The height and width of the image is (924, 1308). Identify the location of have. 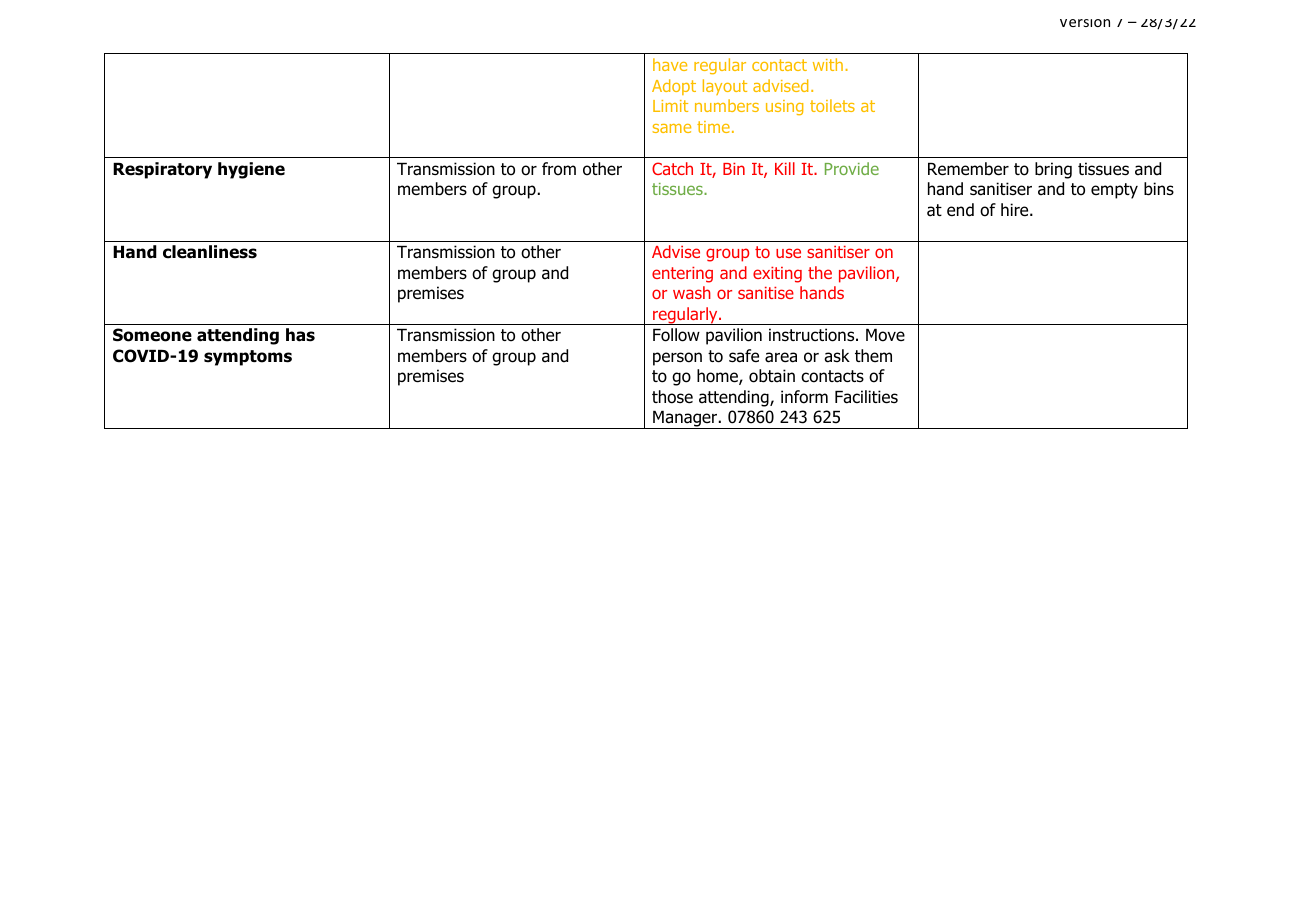
(670, 64).
